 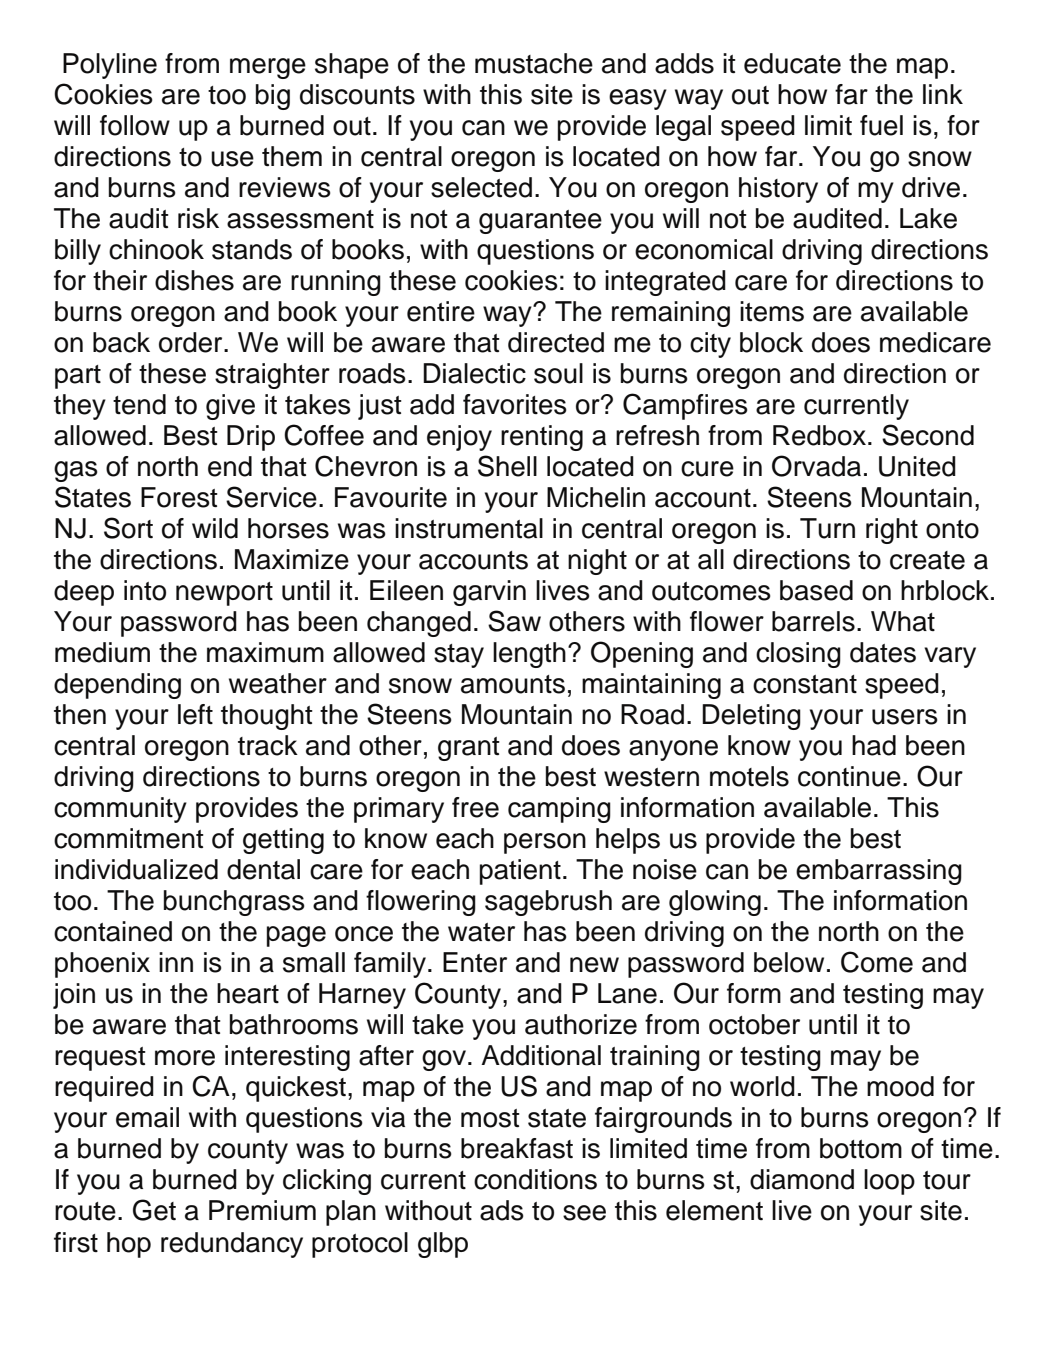 I want to click on water, so click(x=481, y=932).
